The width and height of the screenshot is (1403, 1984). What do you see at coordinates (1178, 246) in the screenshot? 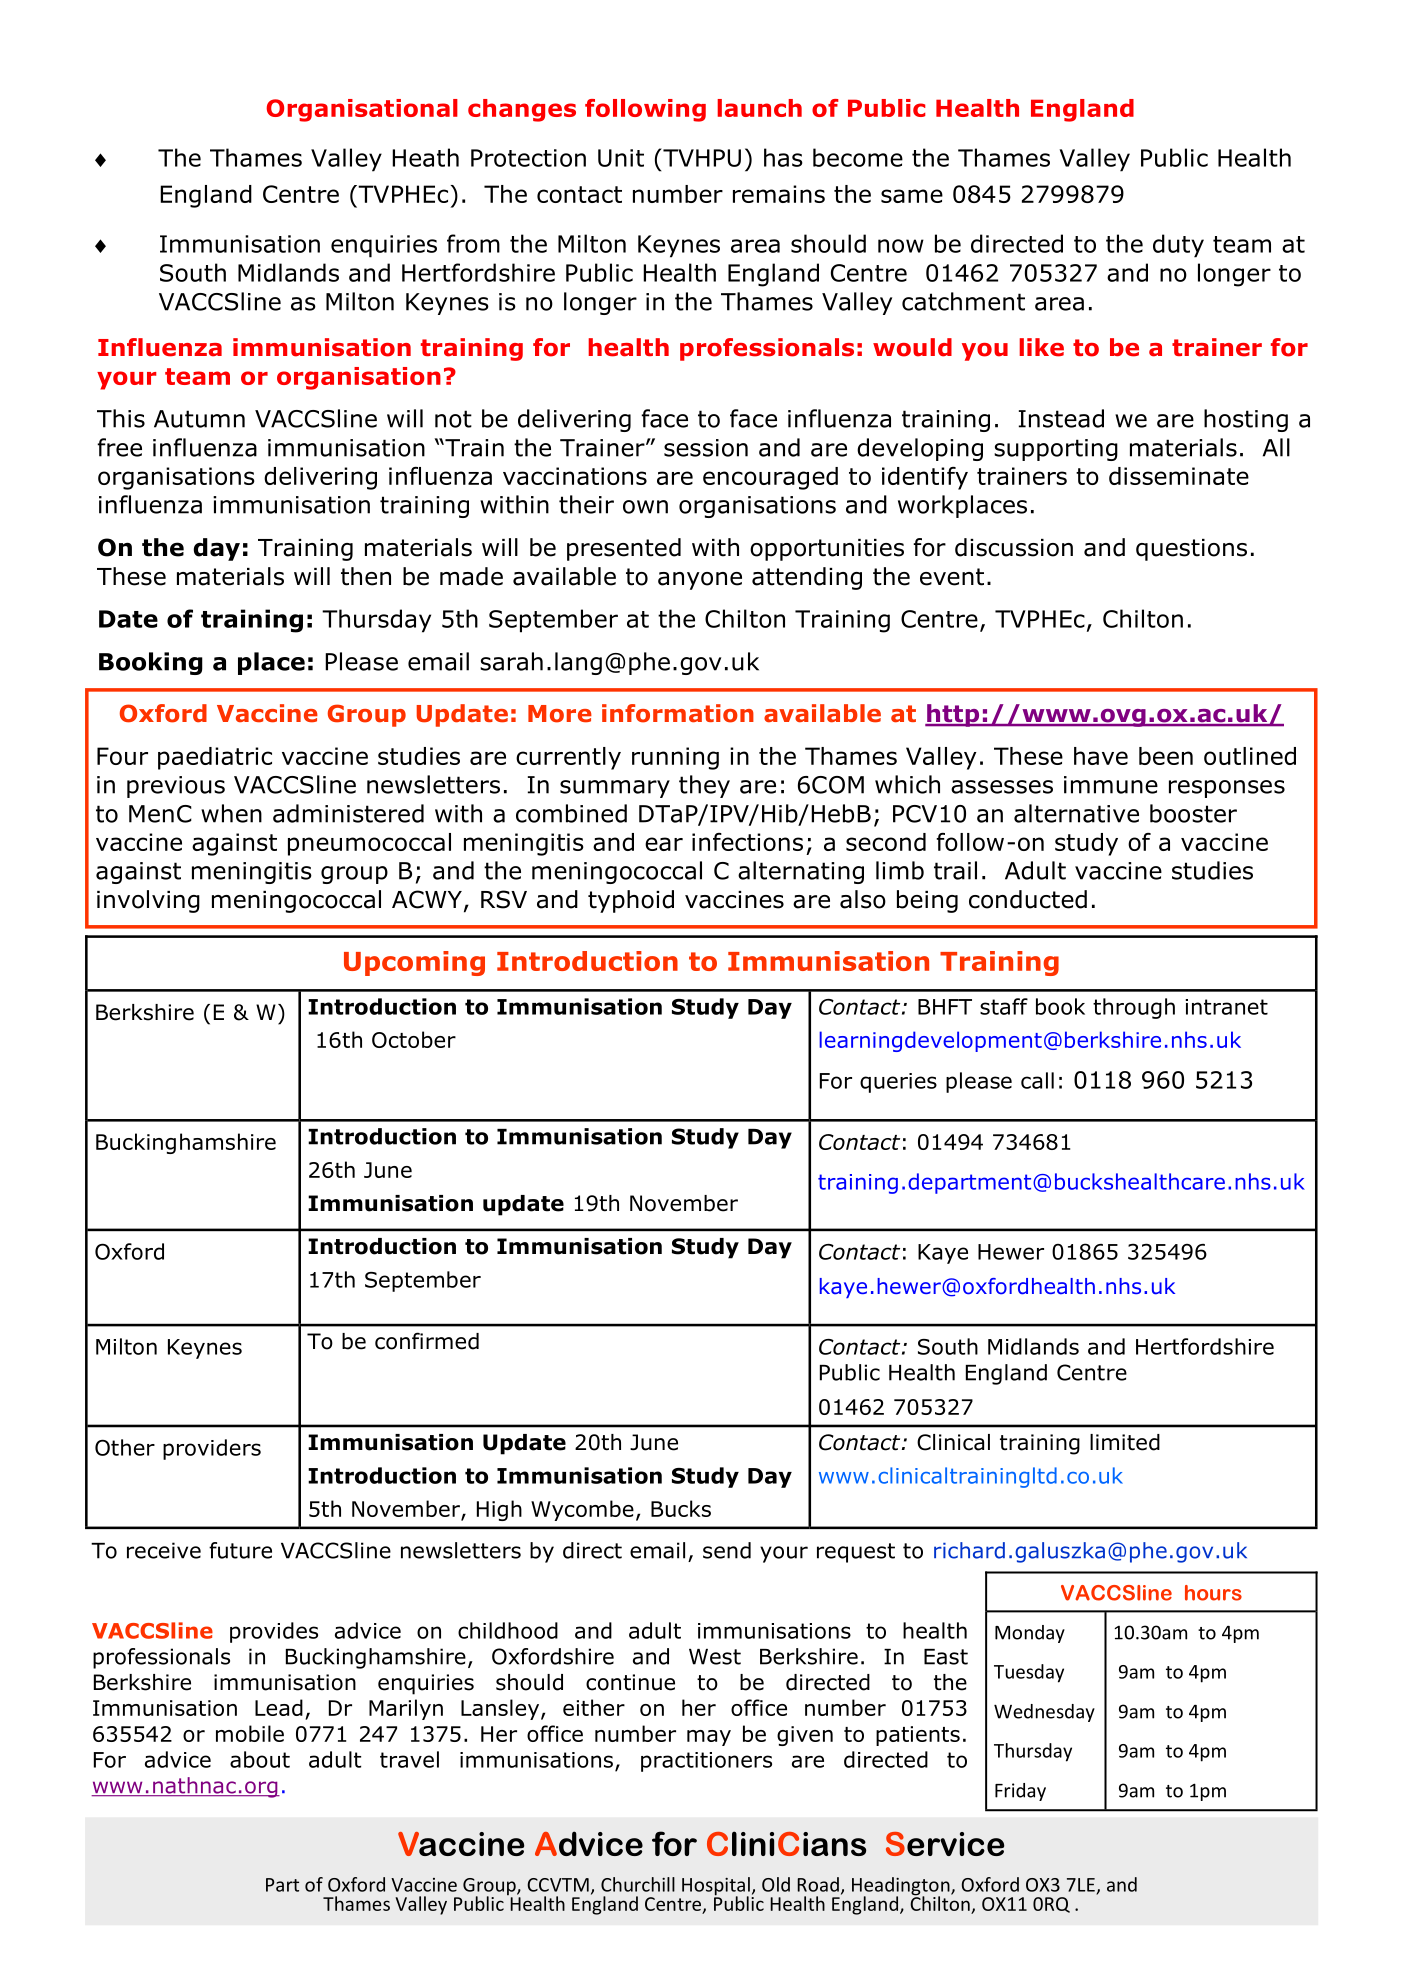
I see `duty` at bounding box center [1178, 246].
